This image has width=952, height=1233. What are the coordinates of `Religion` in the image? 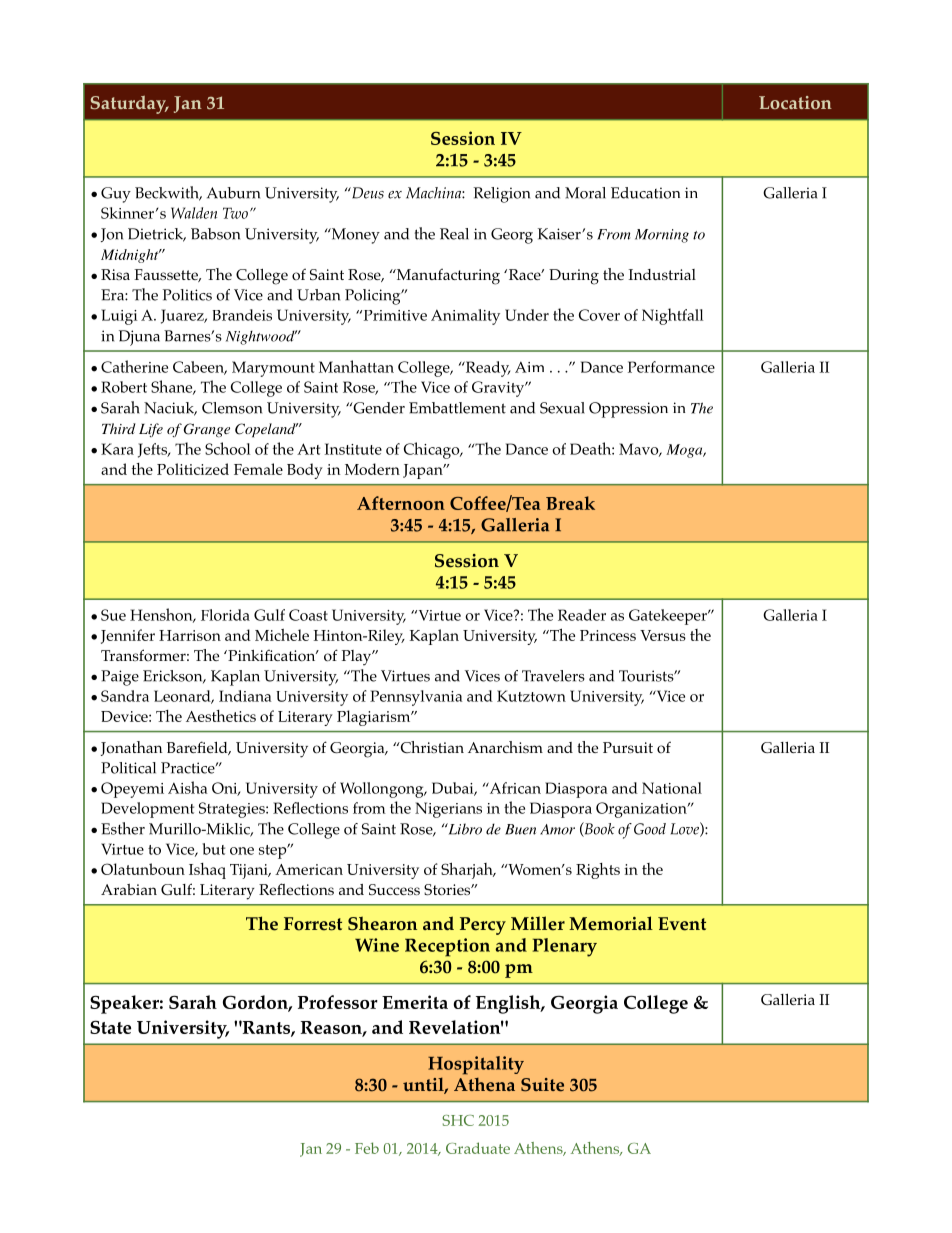 It's located at (501, 195).
